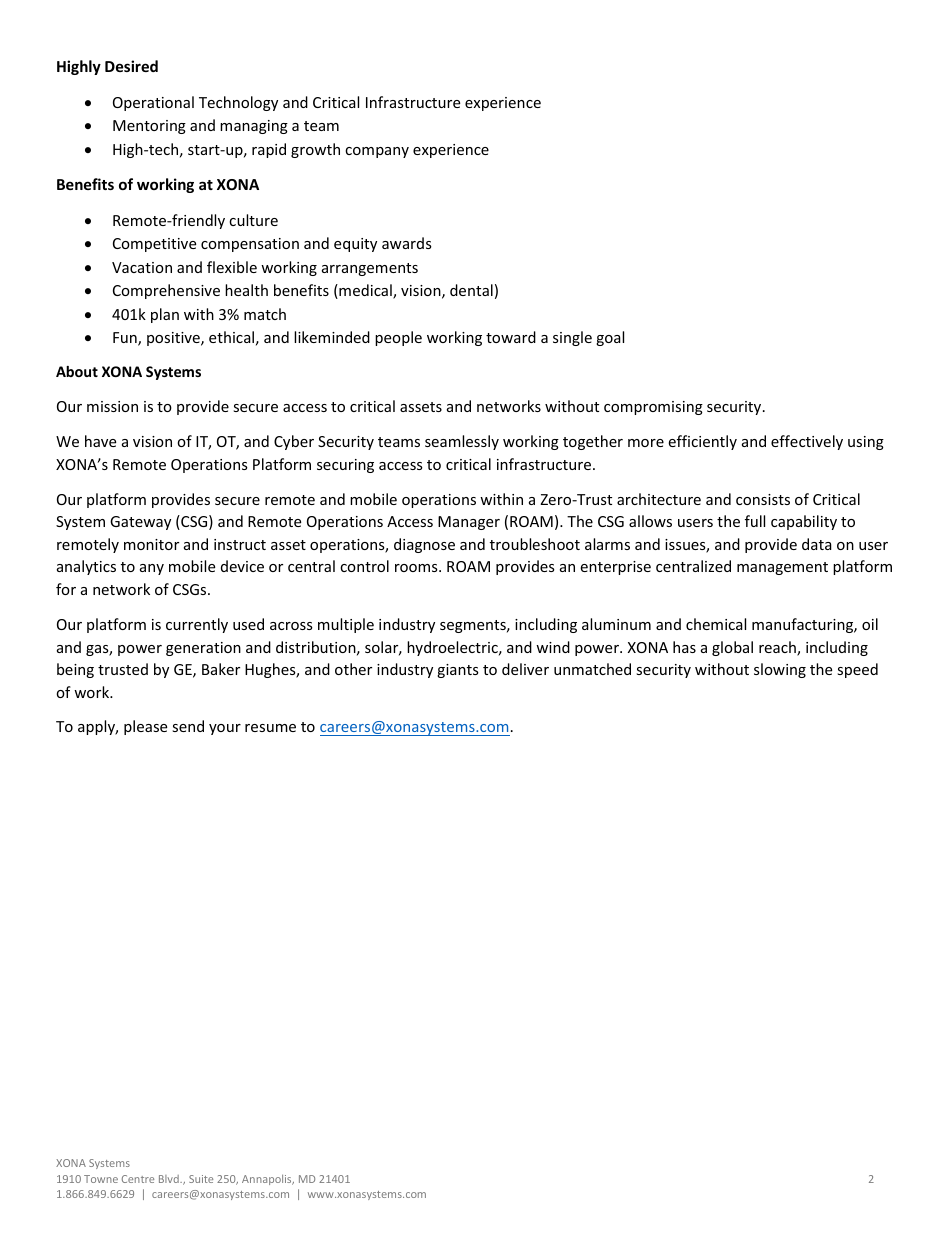 This page has width=952, height=1233. What do you see at coordinates (377, 152) in the page?
I see `company` at bounding box center [377, 152].
